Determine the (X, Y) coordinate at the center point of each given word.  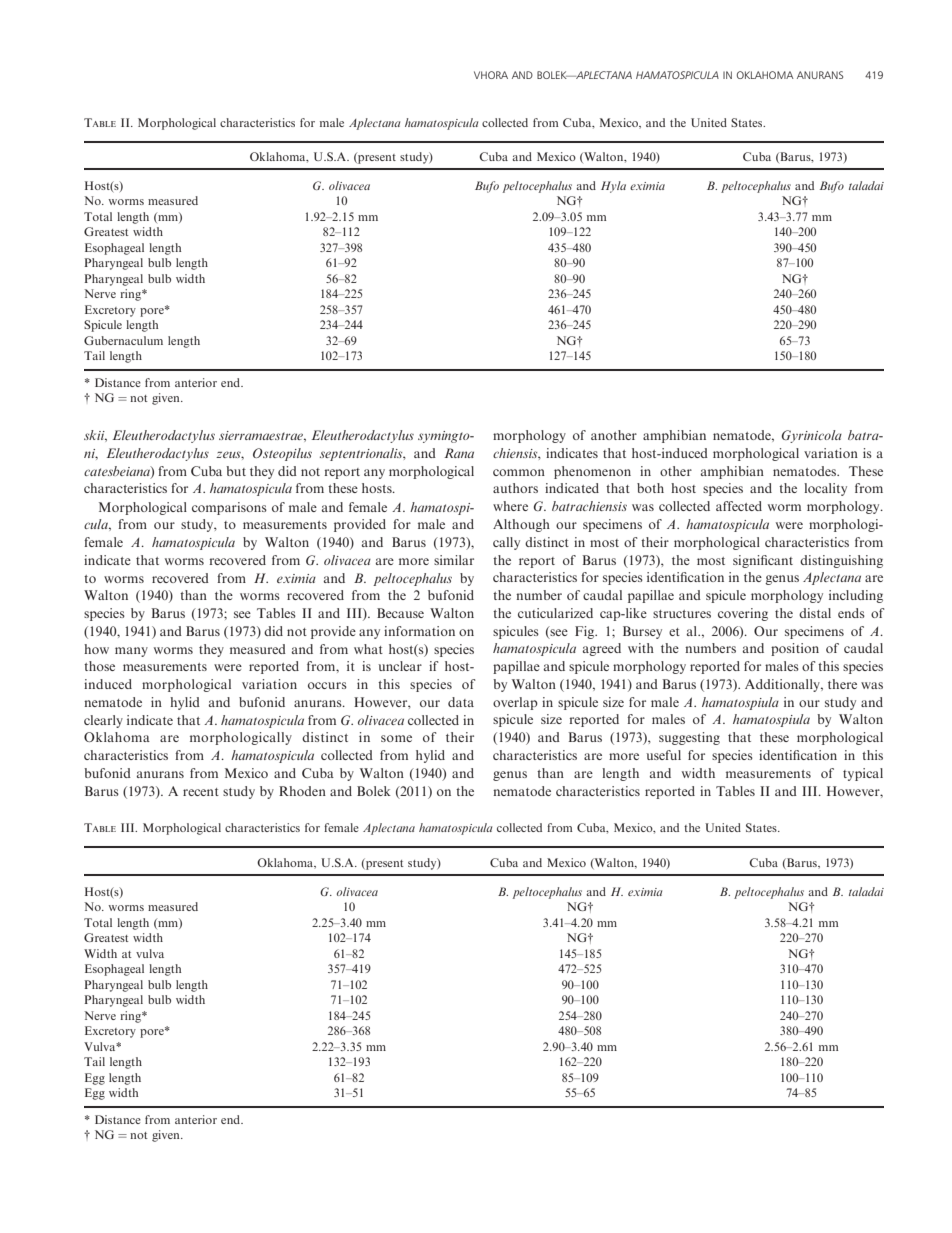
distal (815, 613)
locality (825, 489)
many (131, 652)
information (419, 631)
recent (201, 792)
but (236, 471)
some (396, 738)
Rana (459, 453)
